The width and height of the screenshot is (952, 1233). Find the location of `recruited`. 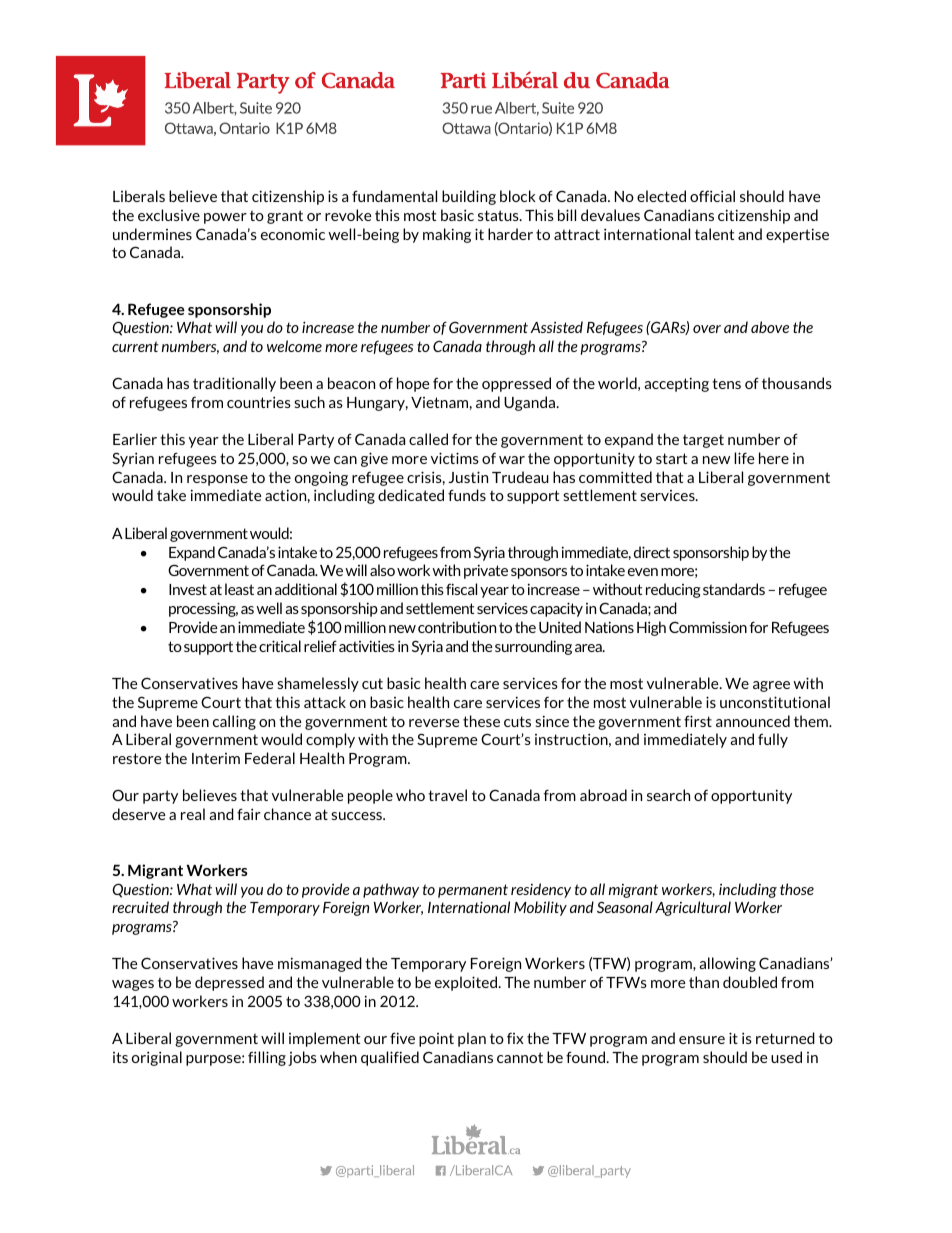

recruited is located at coordinates (140, 907).
